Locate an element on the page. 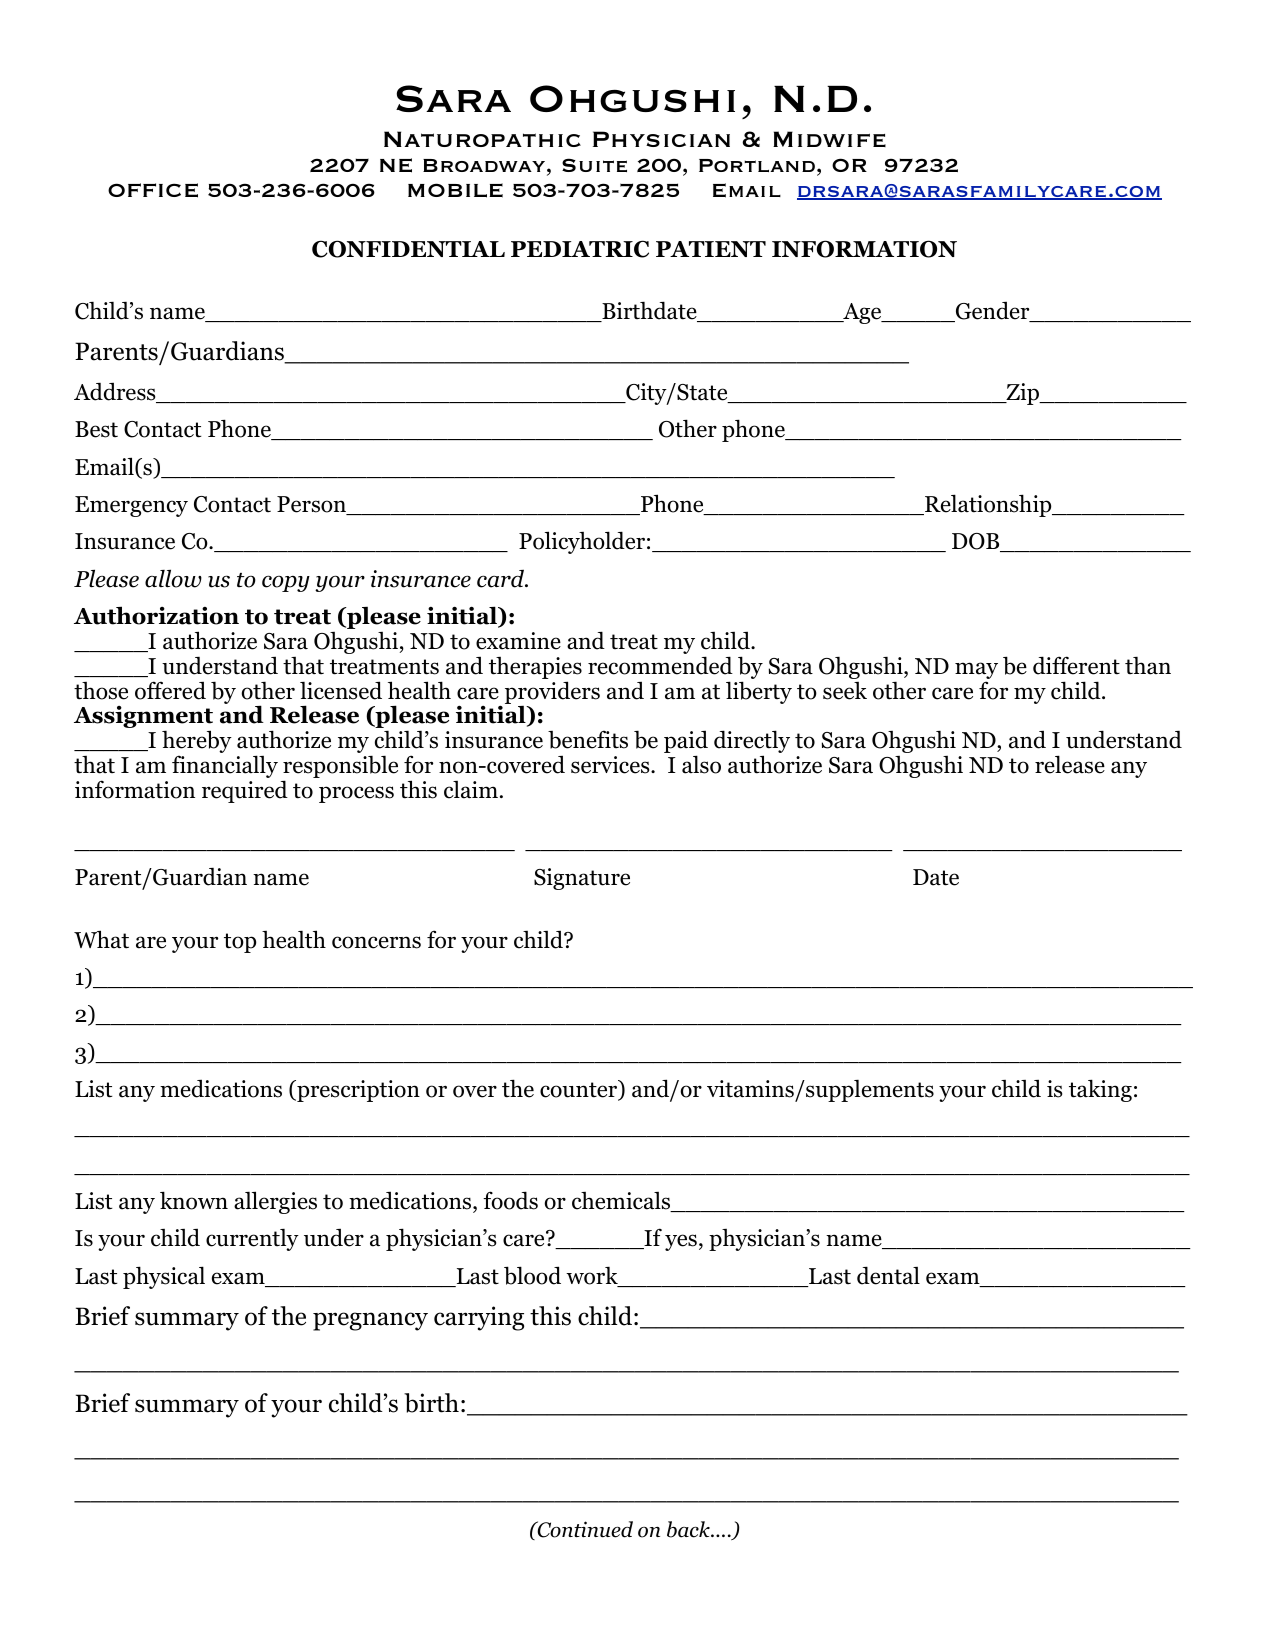 This page has width=1269, height=1643. OFFICE is located at coordinates (153, 190).
